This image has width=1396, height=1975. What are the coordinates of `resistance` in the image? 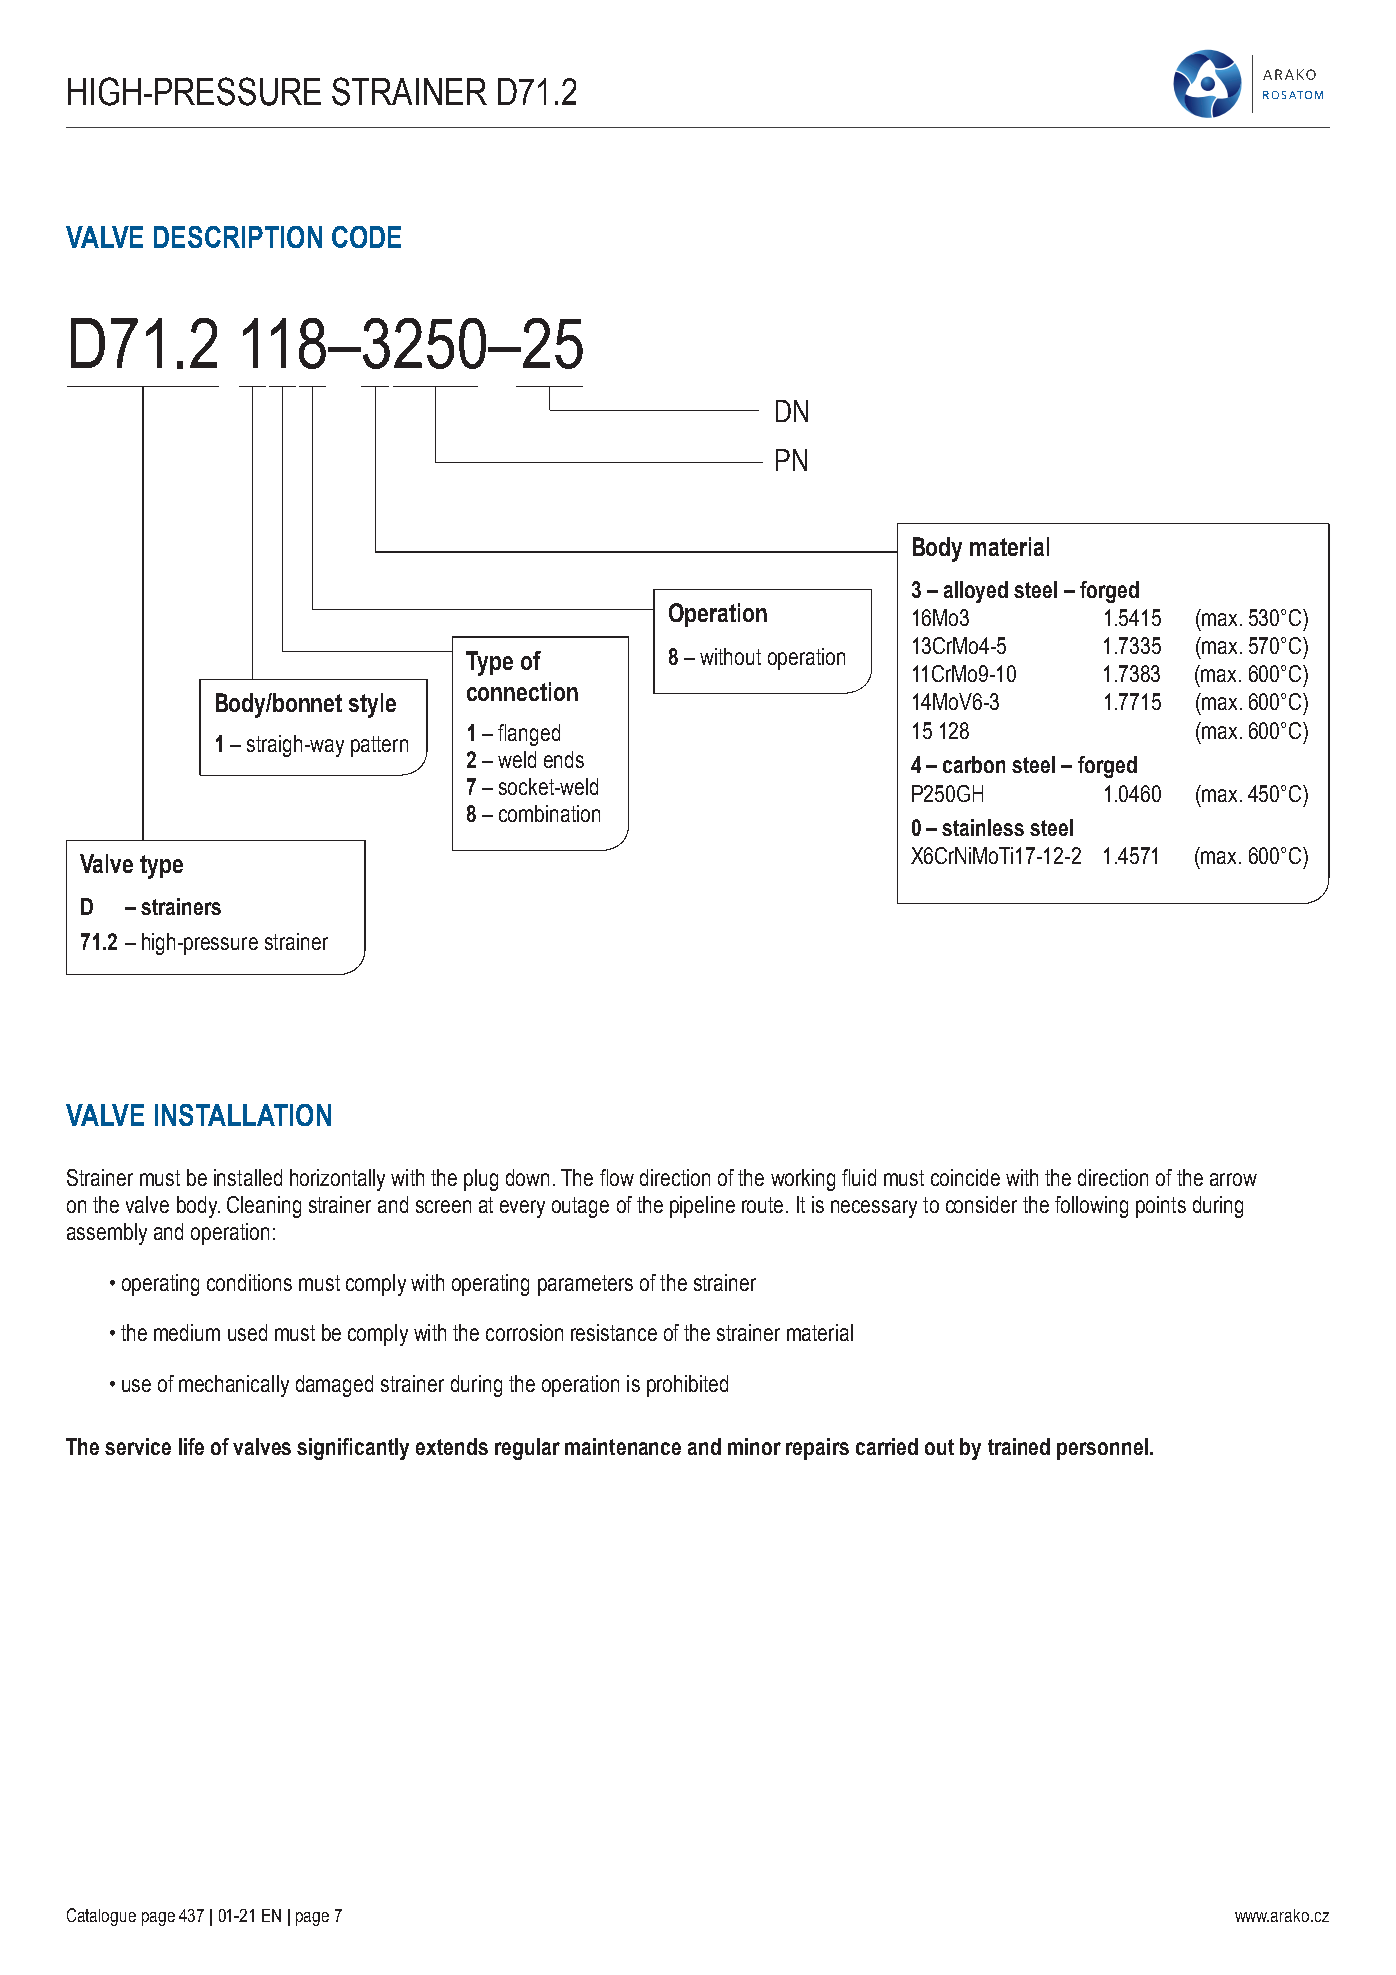 It's located at (614, 1332).
